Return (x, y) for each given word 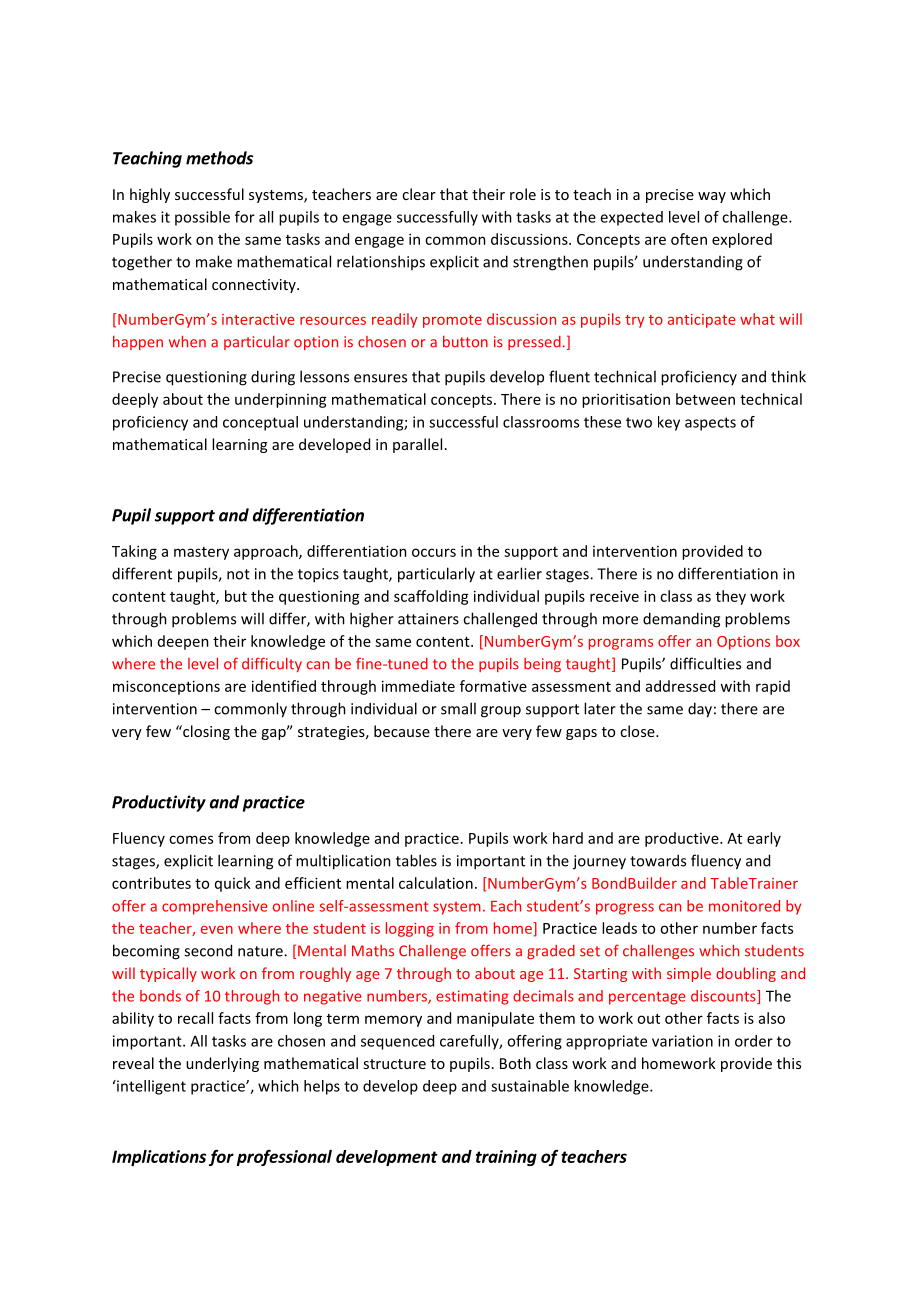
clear (419, 194)
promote (452, 321)
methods (219, 158)
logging (410, 929)
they (731, 597)
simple (689, 974)
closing (205, 732)
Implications (159, 1158)
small (458, 708)
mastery (201, 553)
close (638, 731)
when (187, 341)
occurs (434, 552)
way (712, 197)
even (217, 930)
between (705, 399)
